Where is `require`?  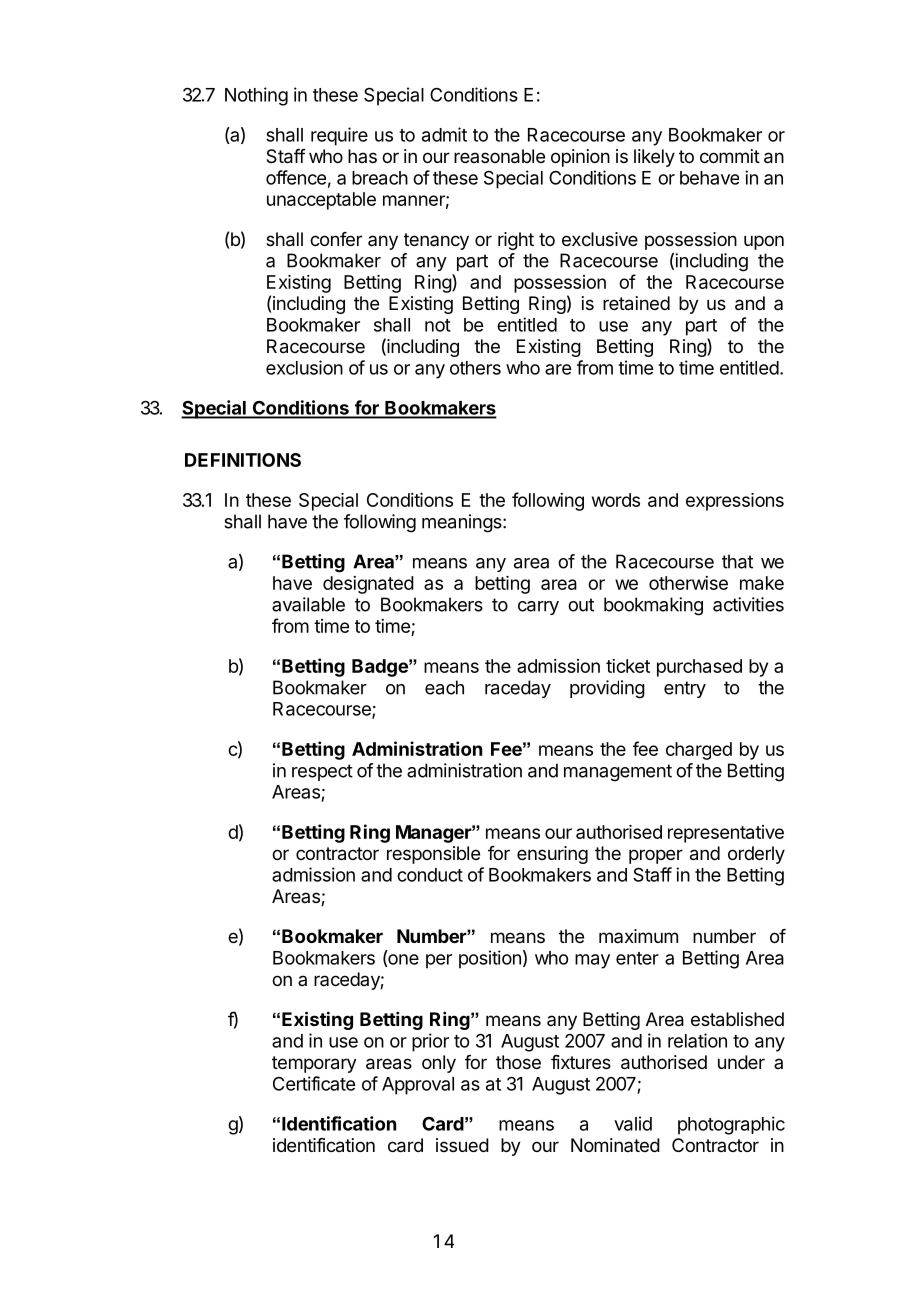 require is located at coordinates (339, 136).
